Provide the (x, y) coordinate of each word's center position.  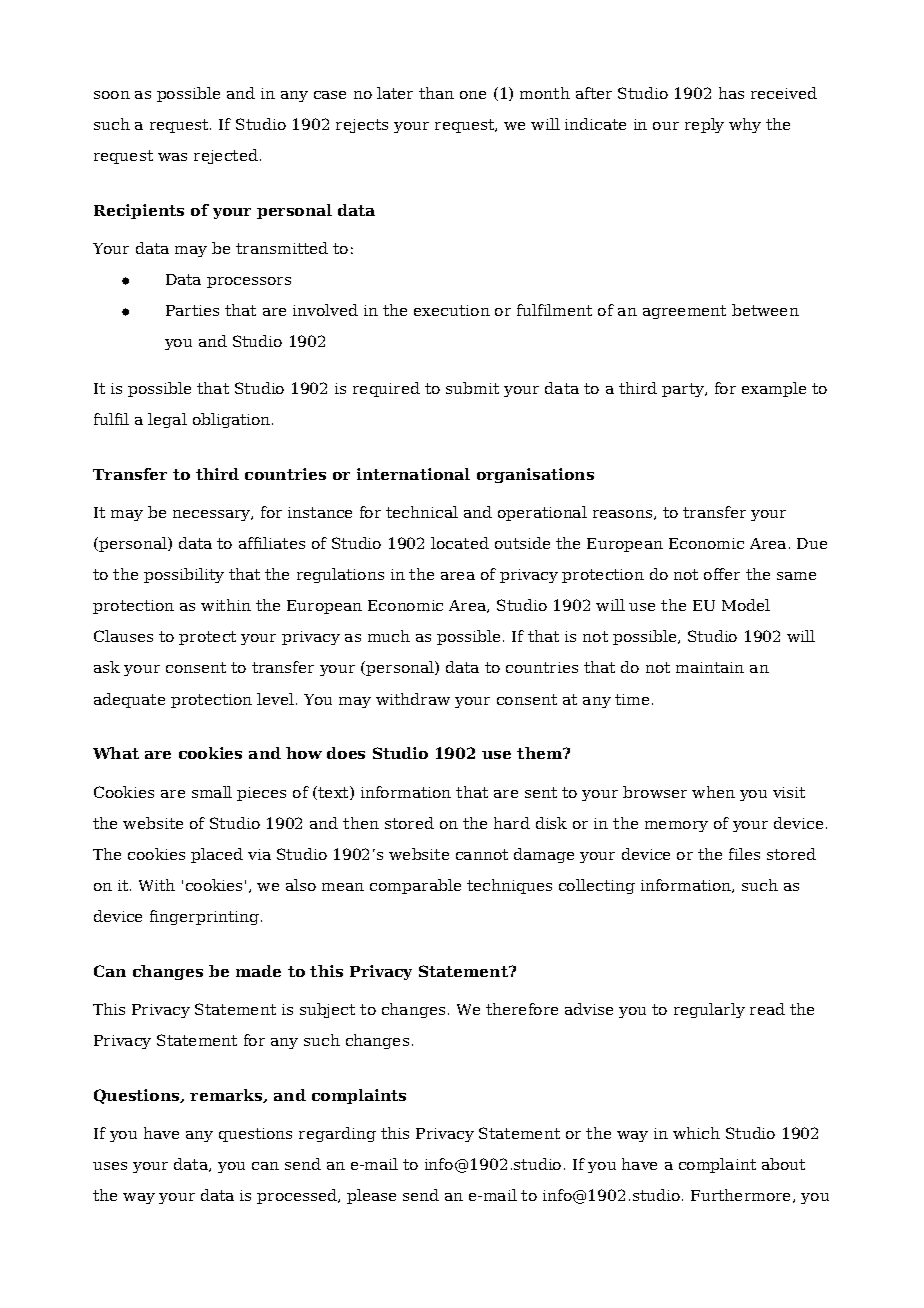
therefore (522, 1009)
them (541, 753)
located (460, 543)
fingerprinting (206, 917)
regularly (709, 1010)
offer (722, 574)
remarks (227, 1096)
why (745, 125)
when (713, 792)
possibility (184, 575)
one (473, 95)
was (172, 157)
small (212, 792)
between (765, 310)
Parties (192, 310)
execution (452, 310)
